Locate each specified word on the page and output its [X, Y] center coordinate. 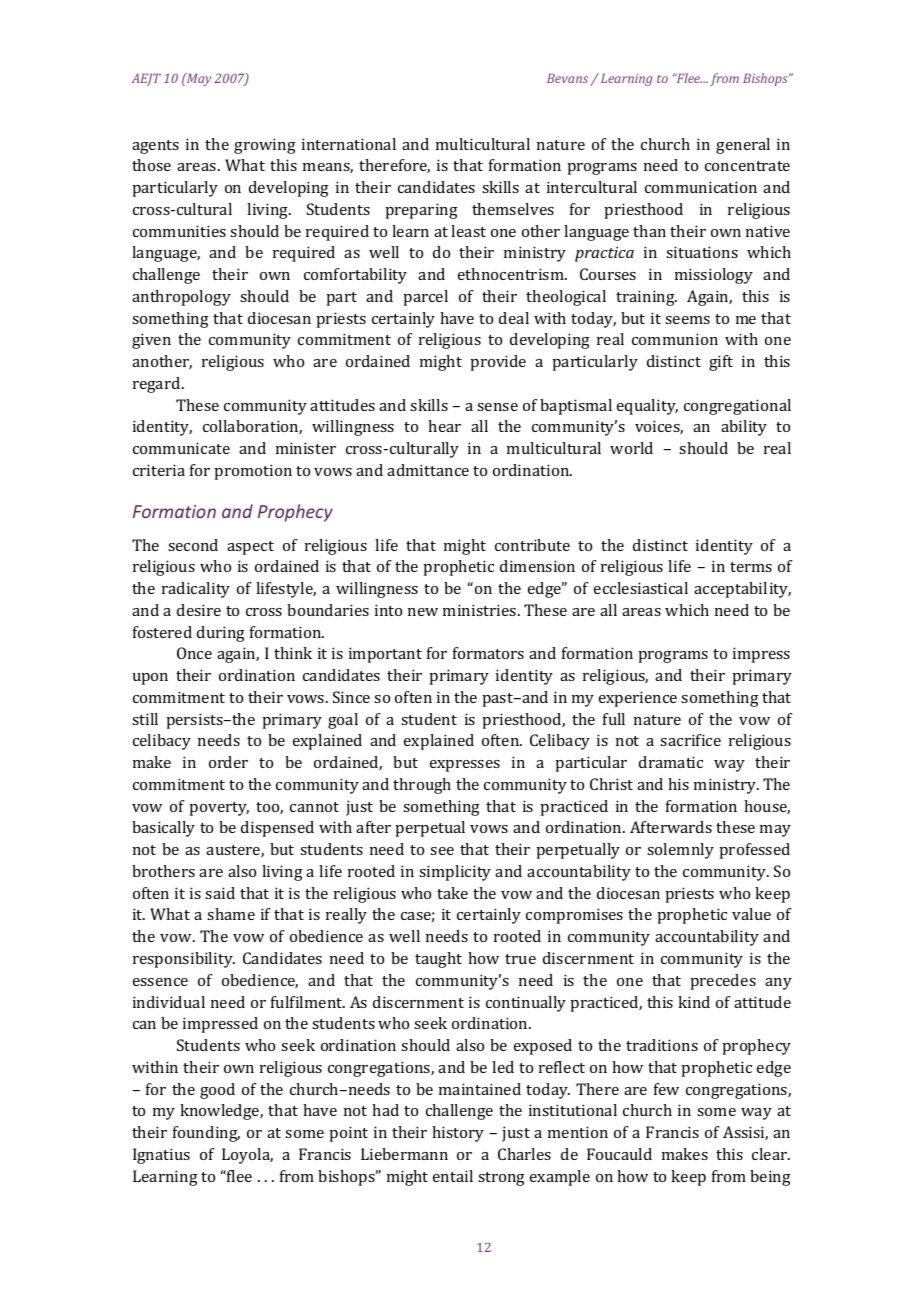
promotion [253, 472]
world [631, 448]
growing [265, 146]
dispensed [277, 829]
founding [206, 1134]
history [458, 1134]
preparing [421, 211]
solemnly [680, 851]
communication [701, 187]
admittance [428, 470]
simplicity [455, 873]
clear [771, 1154]
